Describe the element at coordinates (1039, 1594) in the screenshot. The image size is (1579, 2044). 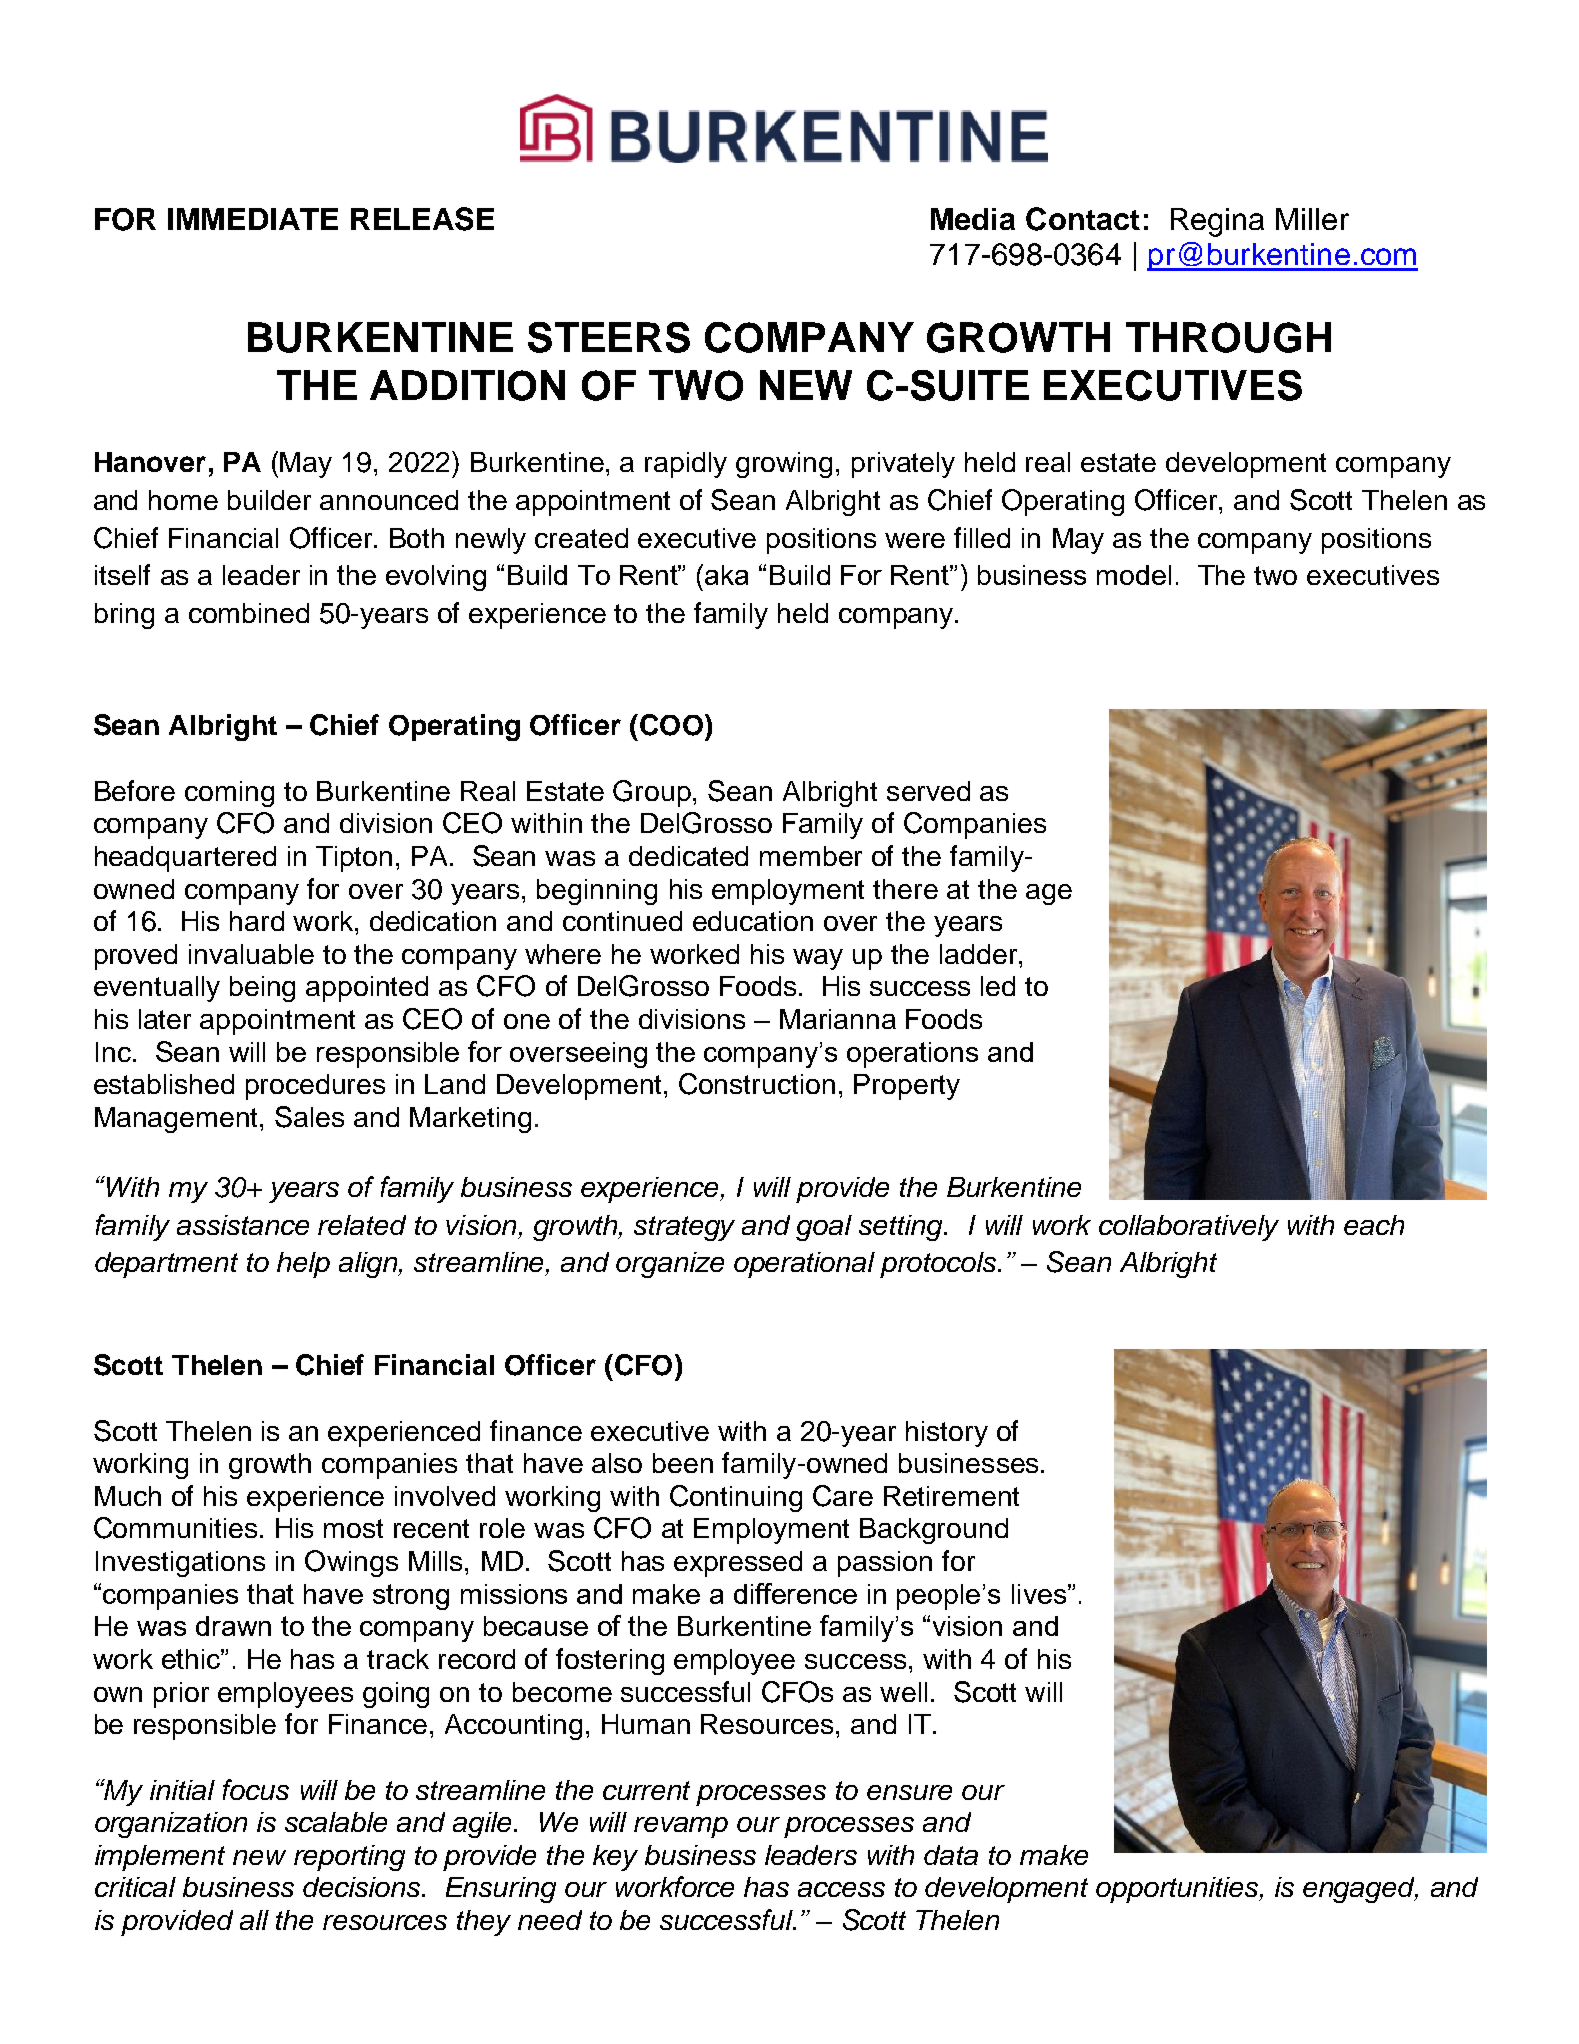
I see `lives` at that location.
